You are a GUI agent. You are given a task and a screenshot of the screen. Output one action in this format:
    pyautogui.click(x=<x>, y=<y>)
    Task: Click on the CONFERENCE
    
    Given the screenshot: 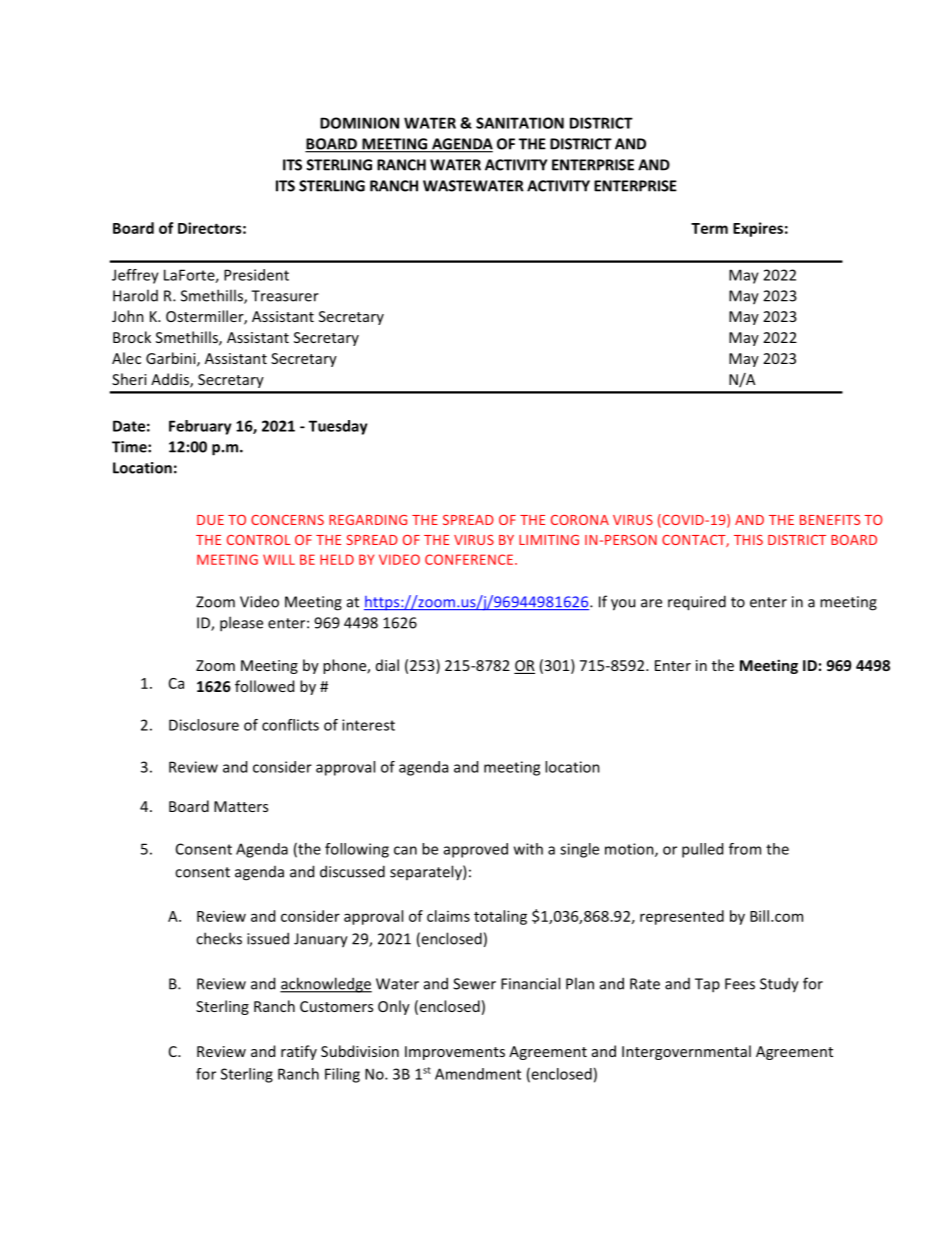 What is the action you would take?
    pyautogui.click(x=470, y=559)
